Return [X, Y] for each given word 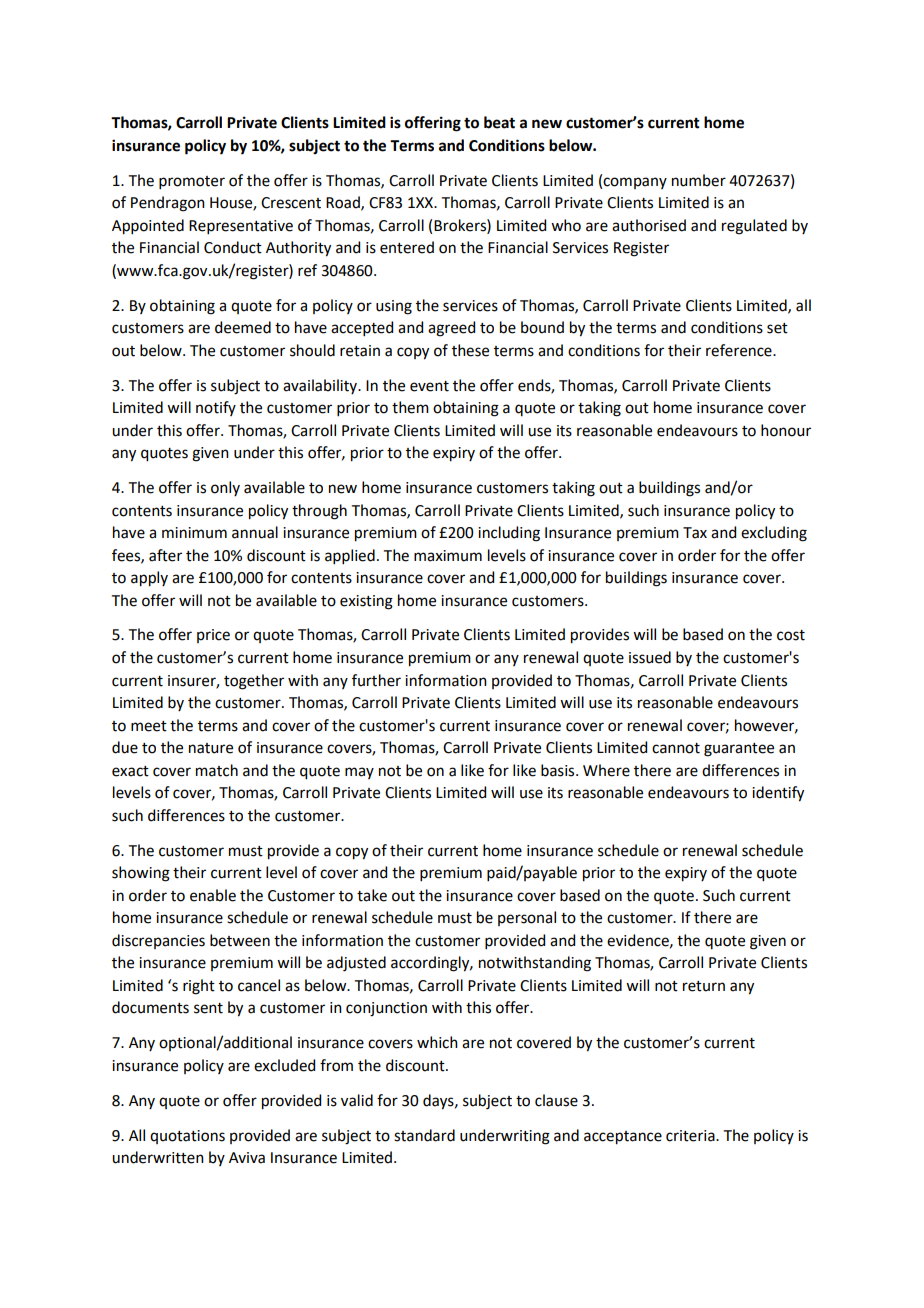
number [699, 180]
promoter [192, 182]
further [376, 680]
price [213, 636]
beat [499, 122]
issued [650, 657]
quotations [187, 1137]
